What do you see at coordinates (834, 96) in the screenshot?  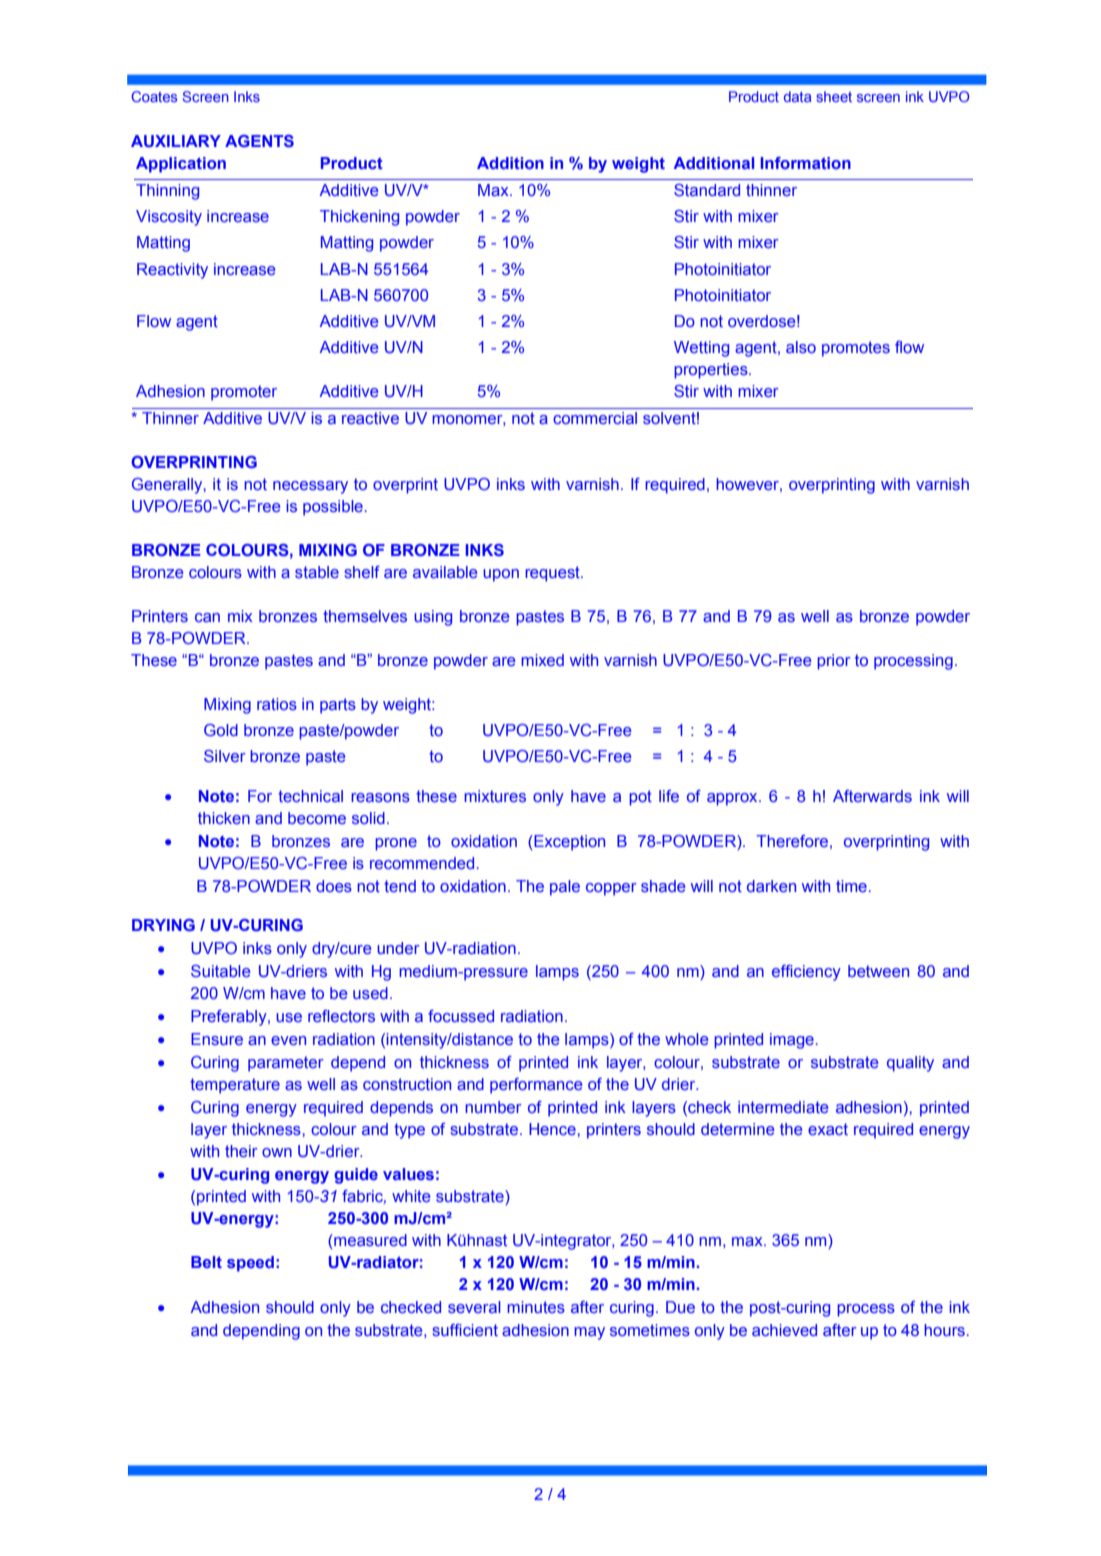 I see `sheet` at bounding box center [834, 96].
